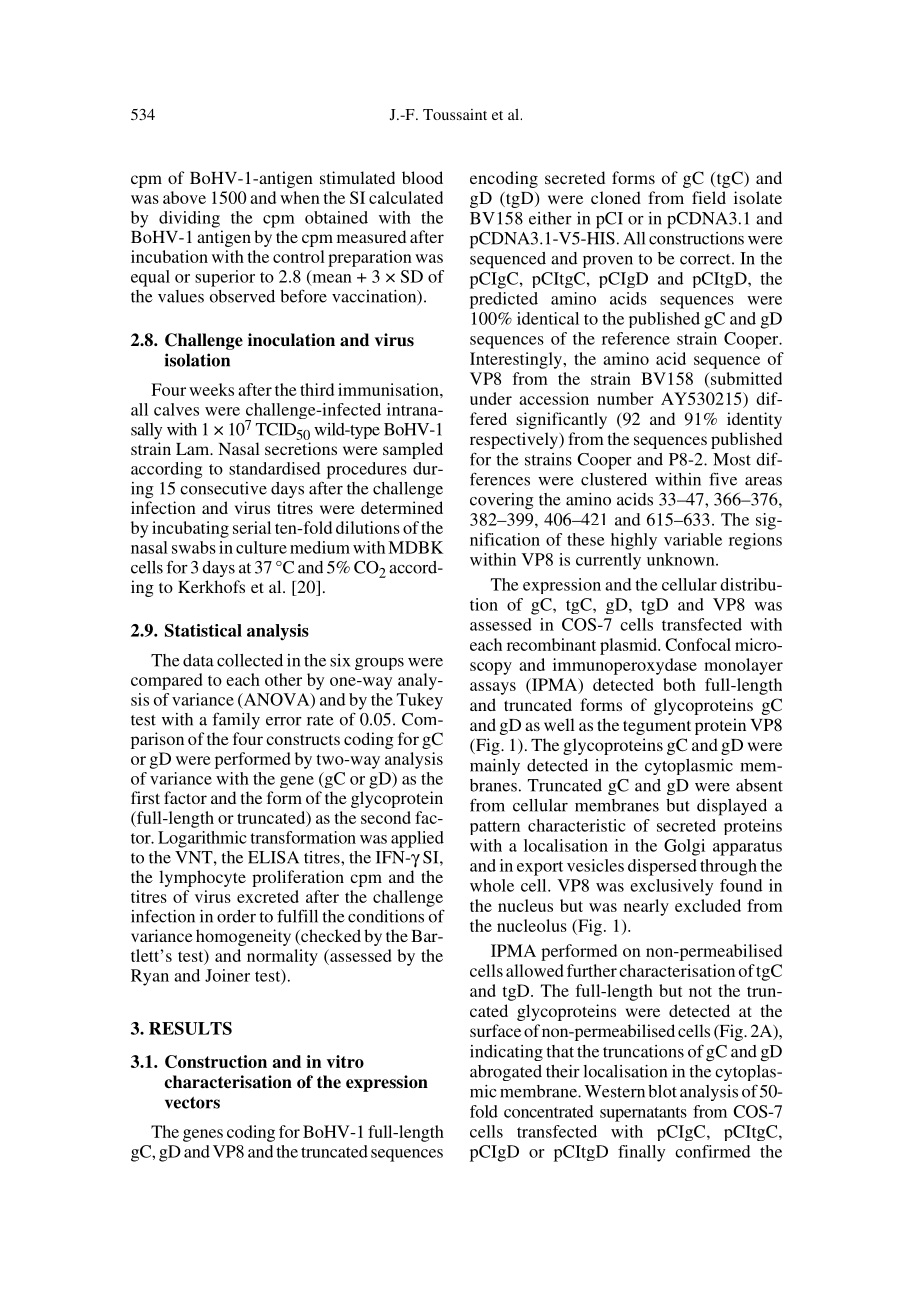  What do you see at coordinates (709, 197) in the page?
I see `field` at bounding box center [709, 197].
